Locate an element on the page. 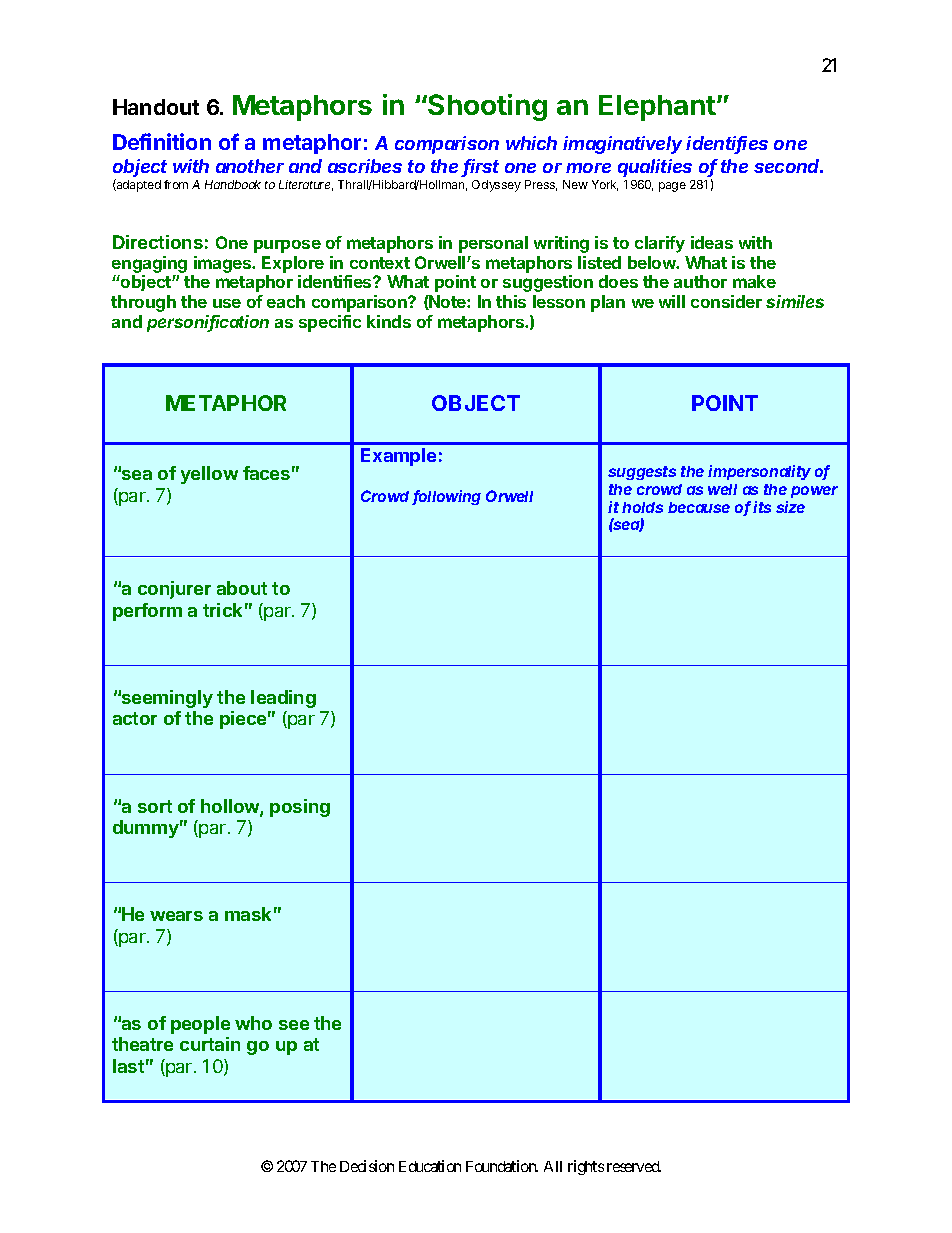  rights is located at coordinates (586, 1167).
